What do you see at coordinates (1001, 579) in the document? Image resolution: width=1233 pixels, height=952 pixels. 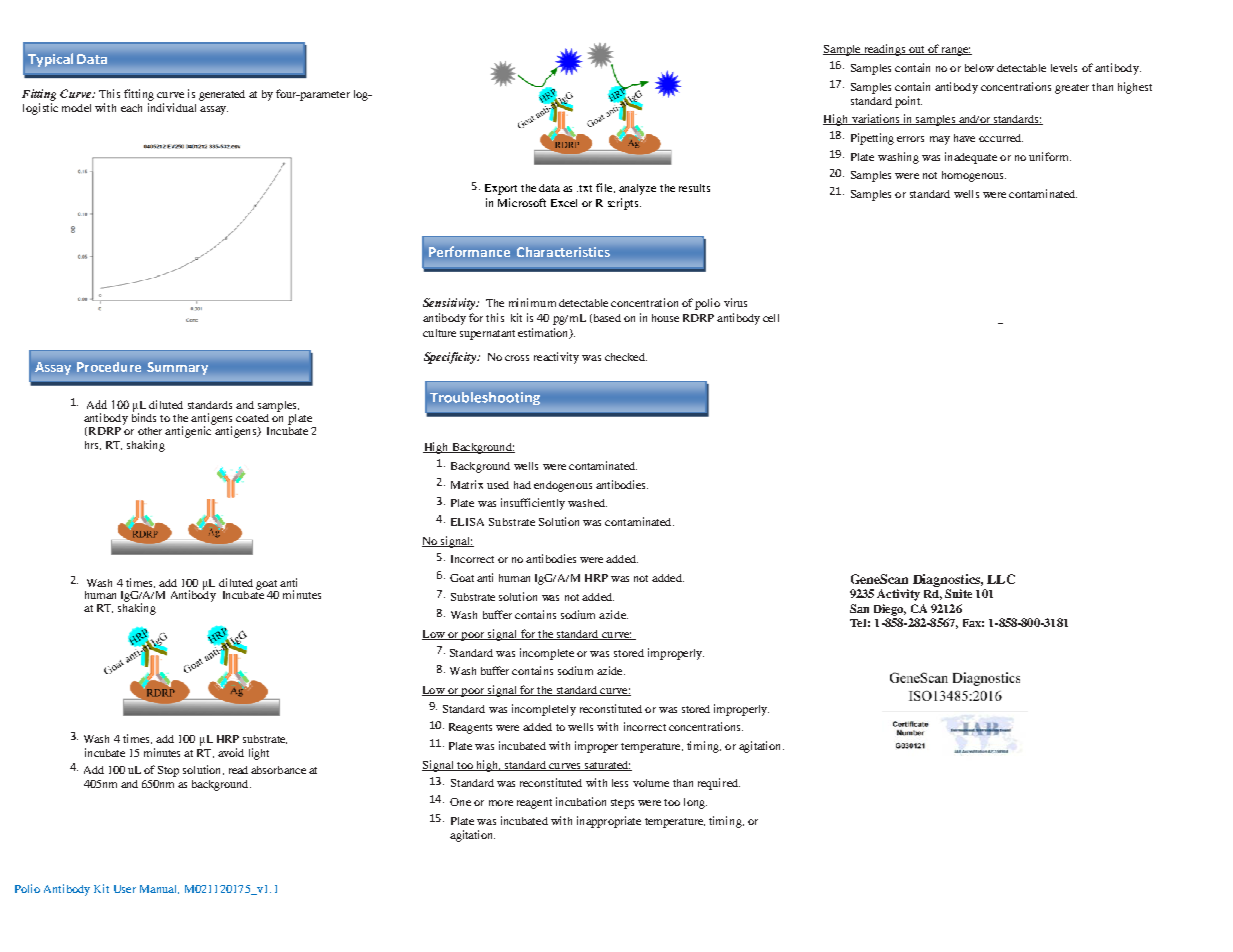 I see `LLC` at bounding box center [1001, 579].
